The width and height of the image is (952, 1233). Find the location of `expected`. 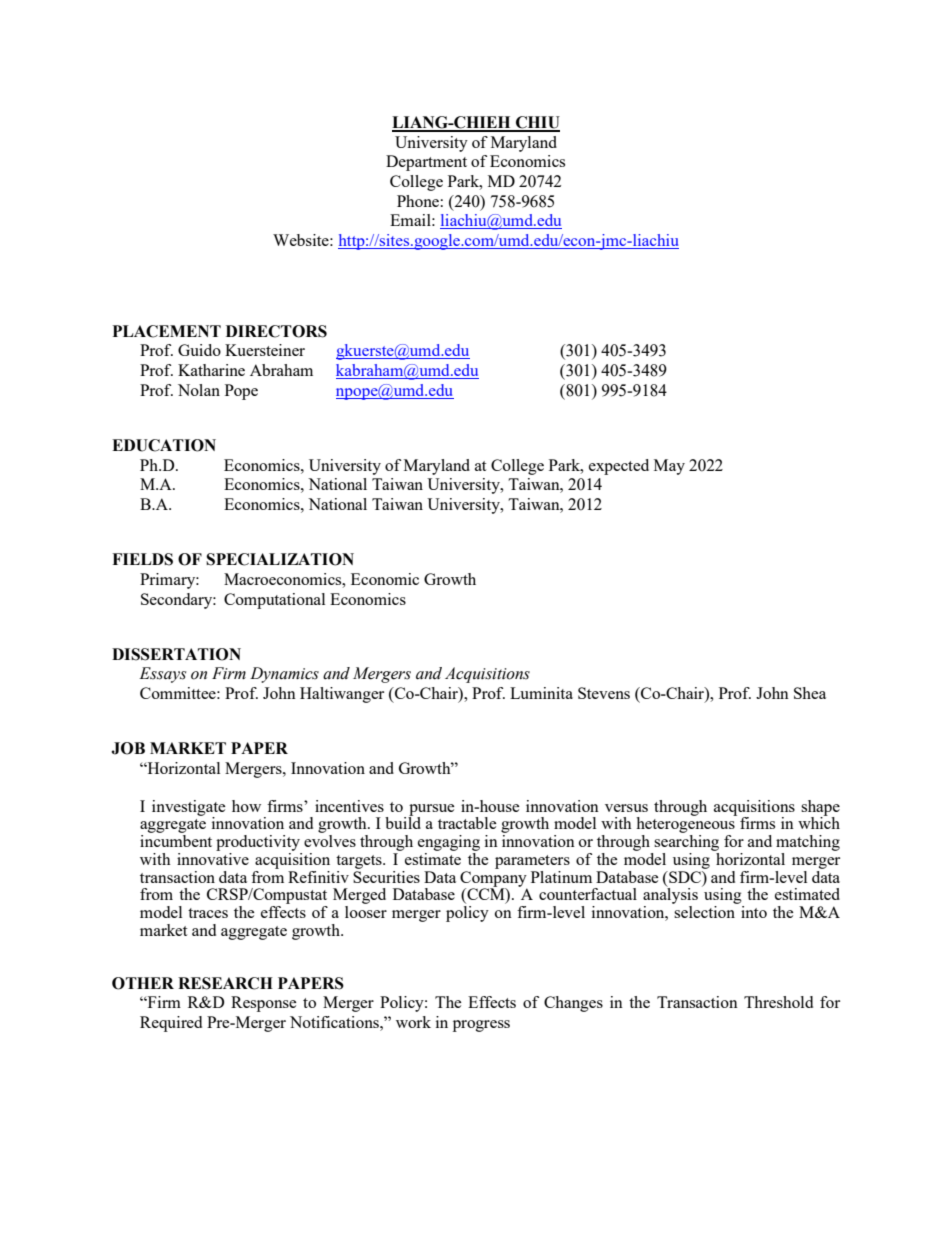

expected is located at coordinates (619, 467).
